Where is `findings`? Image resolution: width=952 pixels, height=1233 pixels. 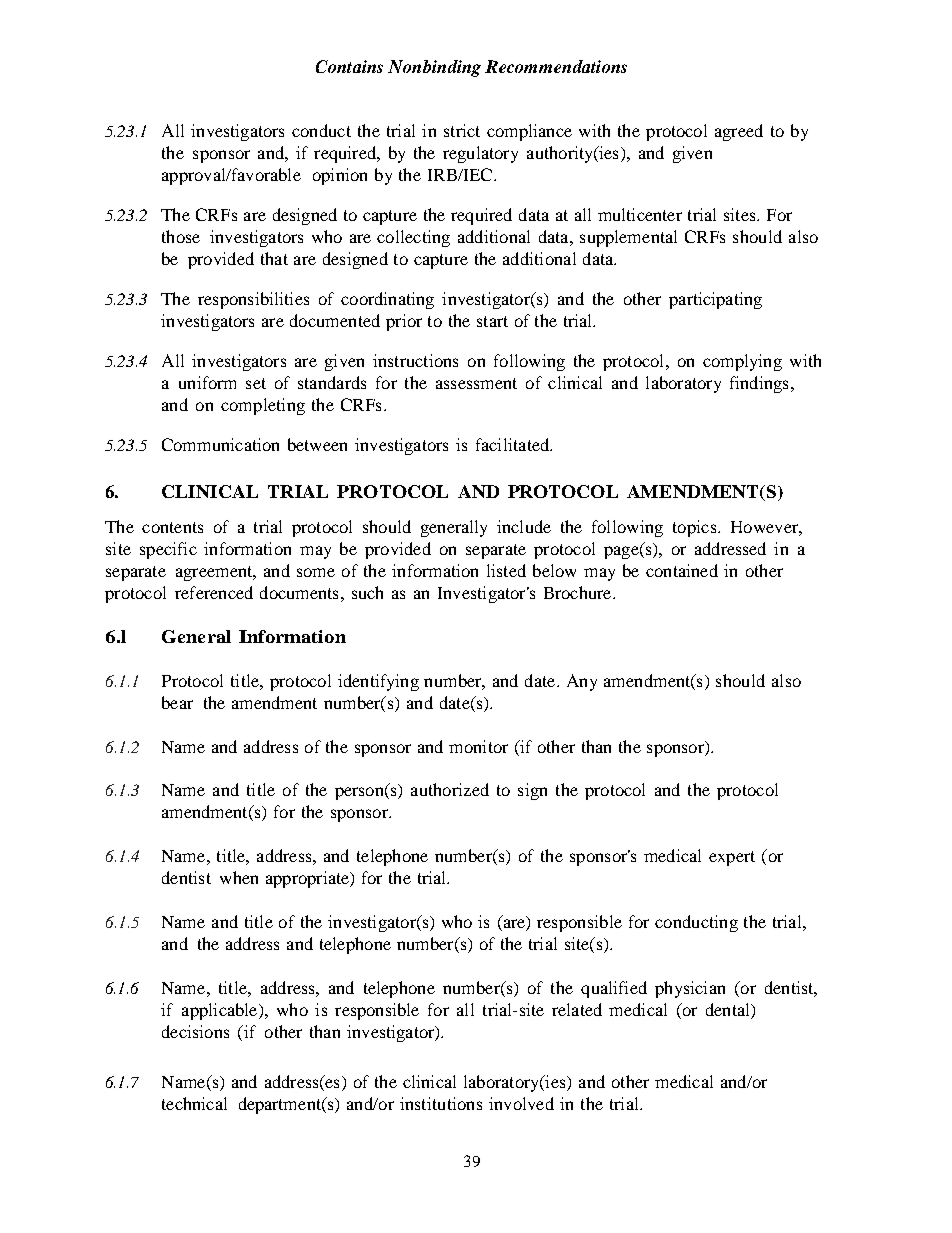 findings is located at coordinates (759, 384).
